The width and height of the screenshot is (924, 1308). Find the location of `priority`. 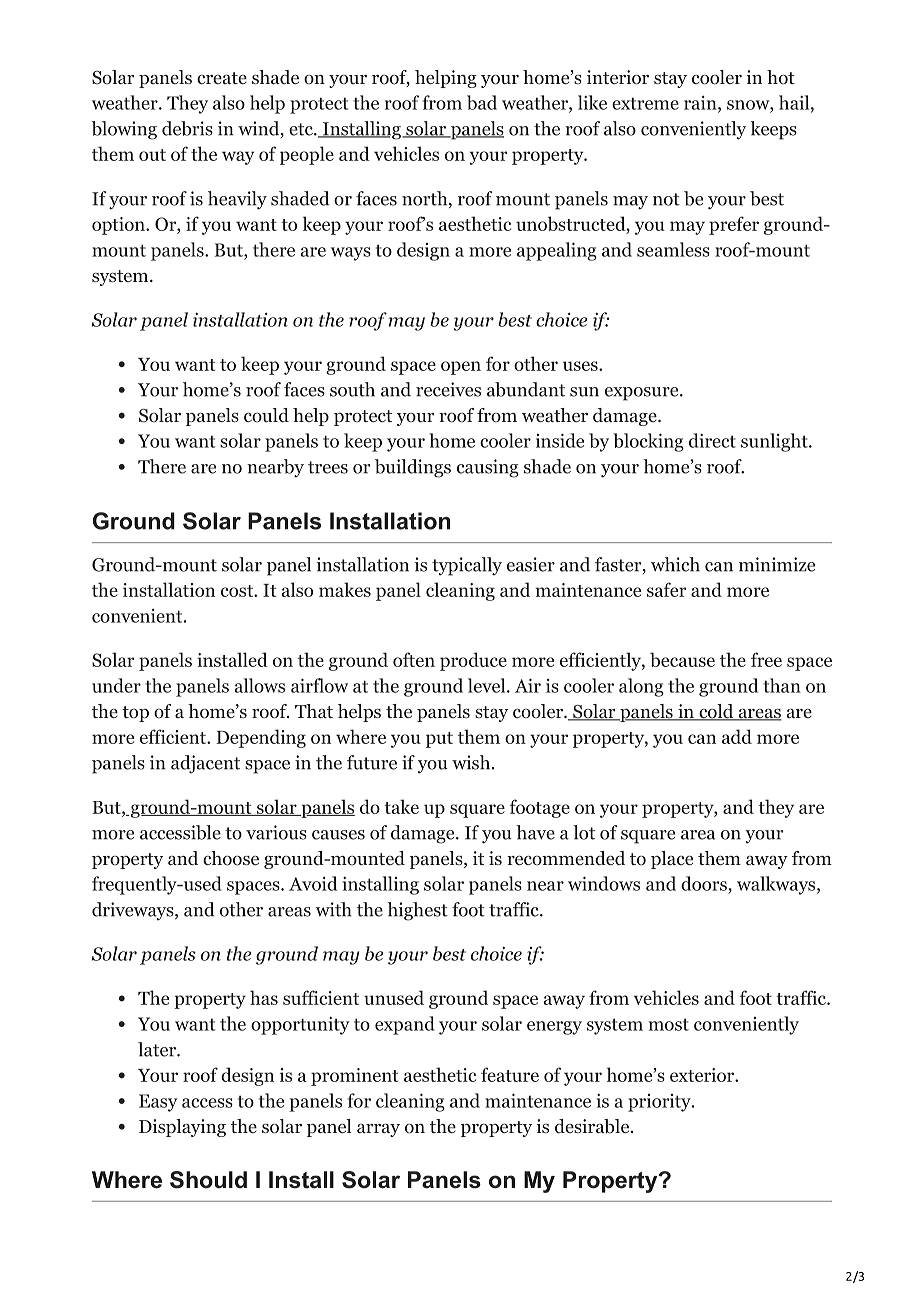

priority is located at coordinates (660, 1103).
